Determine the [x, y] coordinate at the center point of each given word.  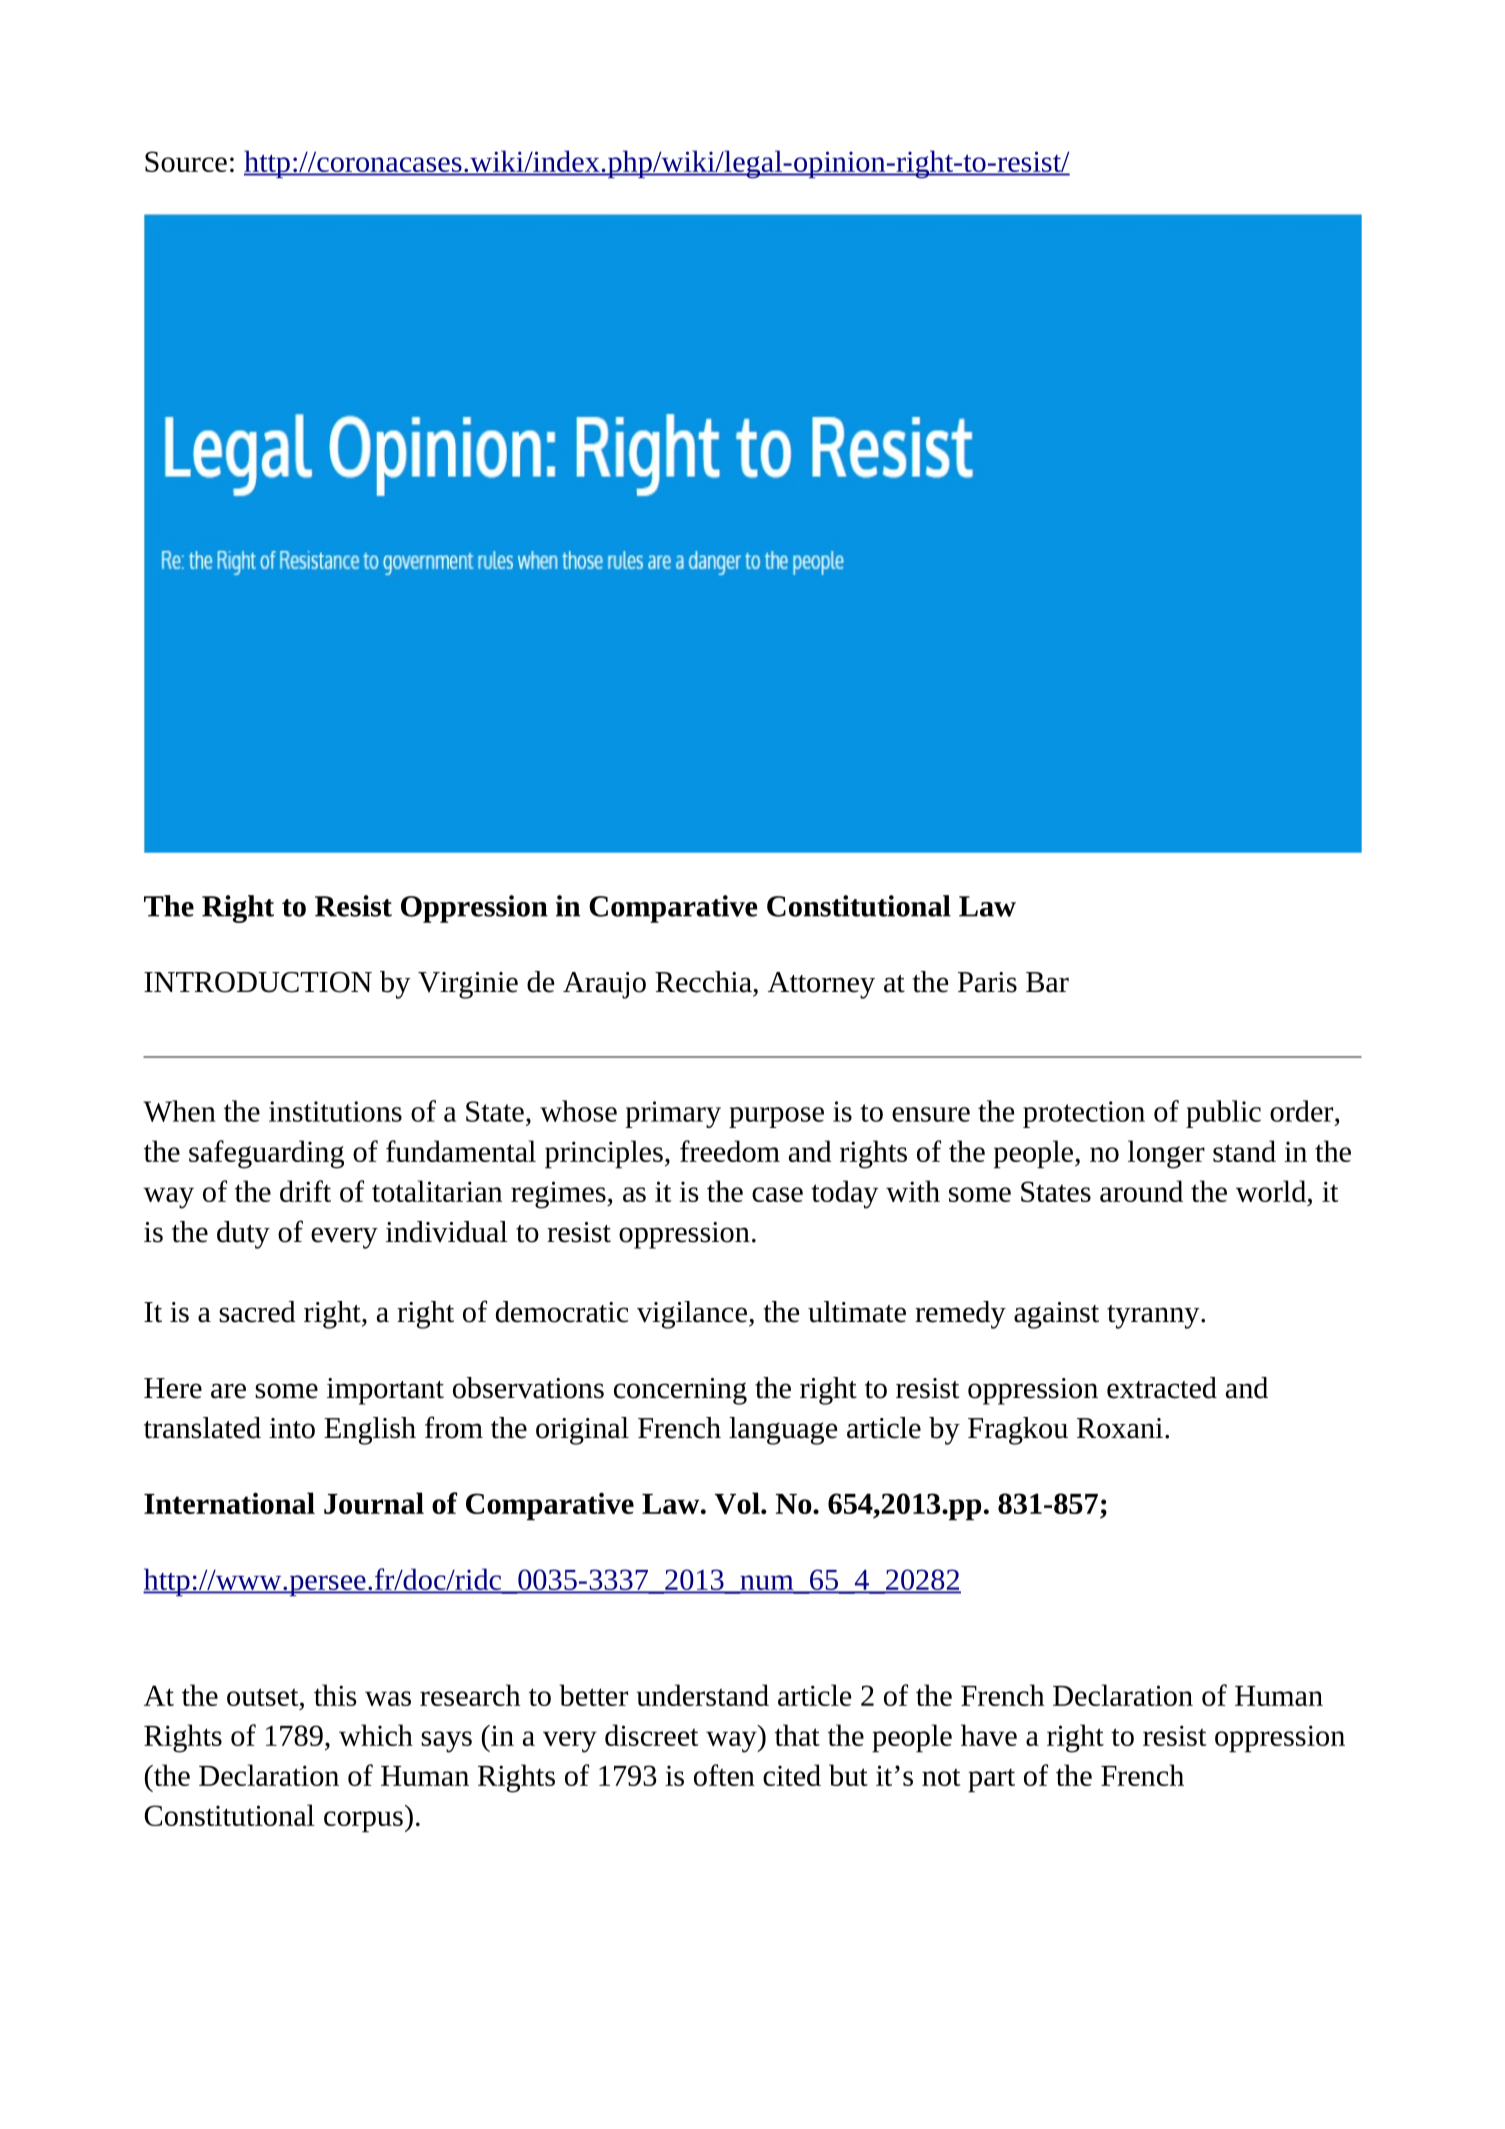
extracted [1162, 1388]
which [376, 1735]
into [292, 1428]
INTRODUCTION [258, 982]
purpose [776, 1117]
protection [1084, 1114]
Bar [1047, 982]
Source [186, 161]
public [1223, 1114]
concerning [680, 1391]
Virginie [468, 985]
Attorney [821, 985]
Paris [987, 982]
